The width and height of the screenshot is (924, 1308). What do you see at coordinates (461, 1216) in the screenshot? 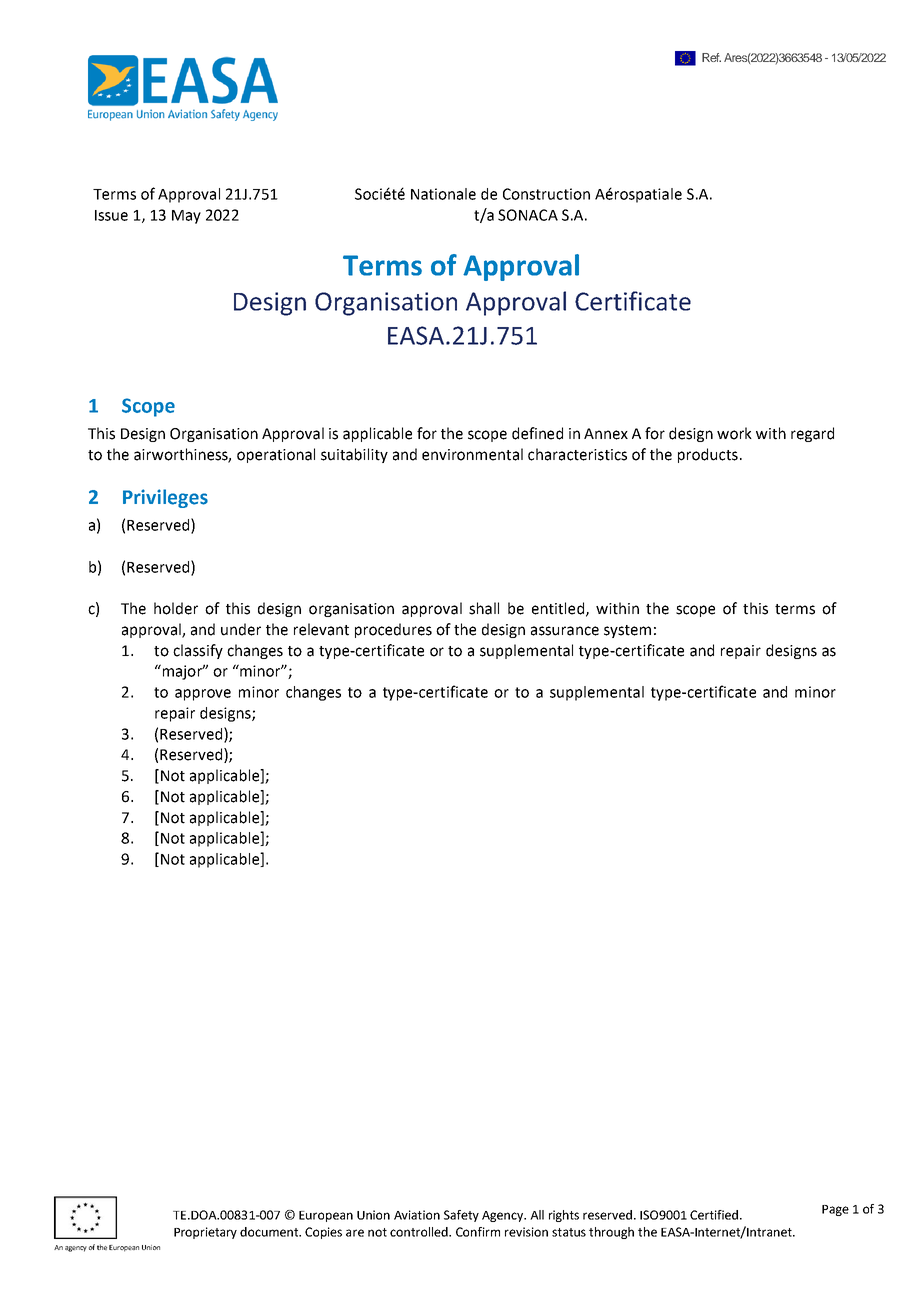
I see `Safety` at bounding box center [461, 1216].
